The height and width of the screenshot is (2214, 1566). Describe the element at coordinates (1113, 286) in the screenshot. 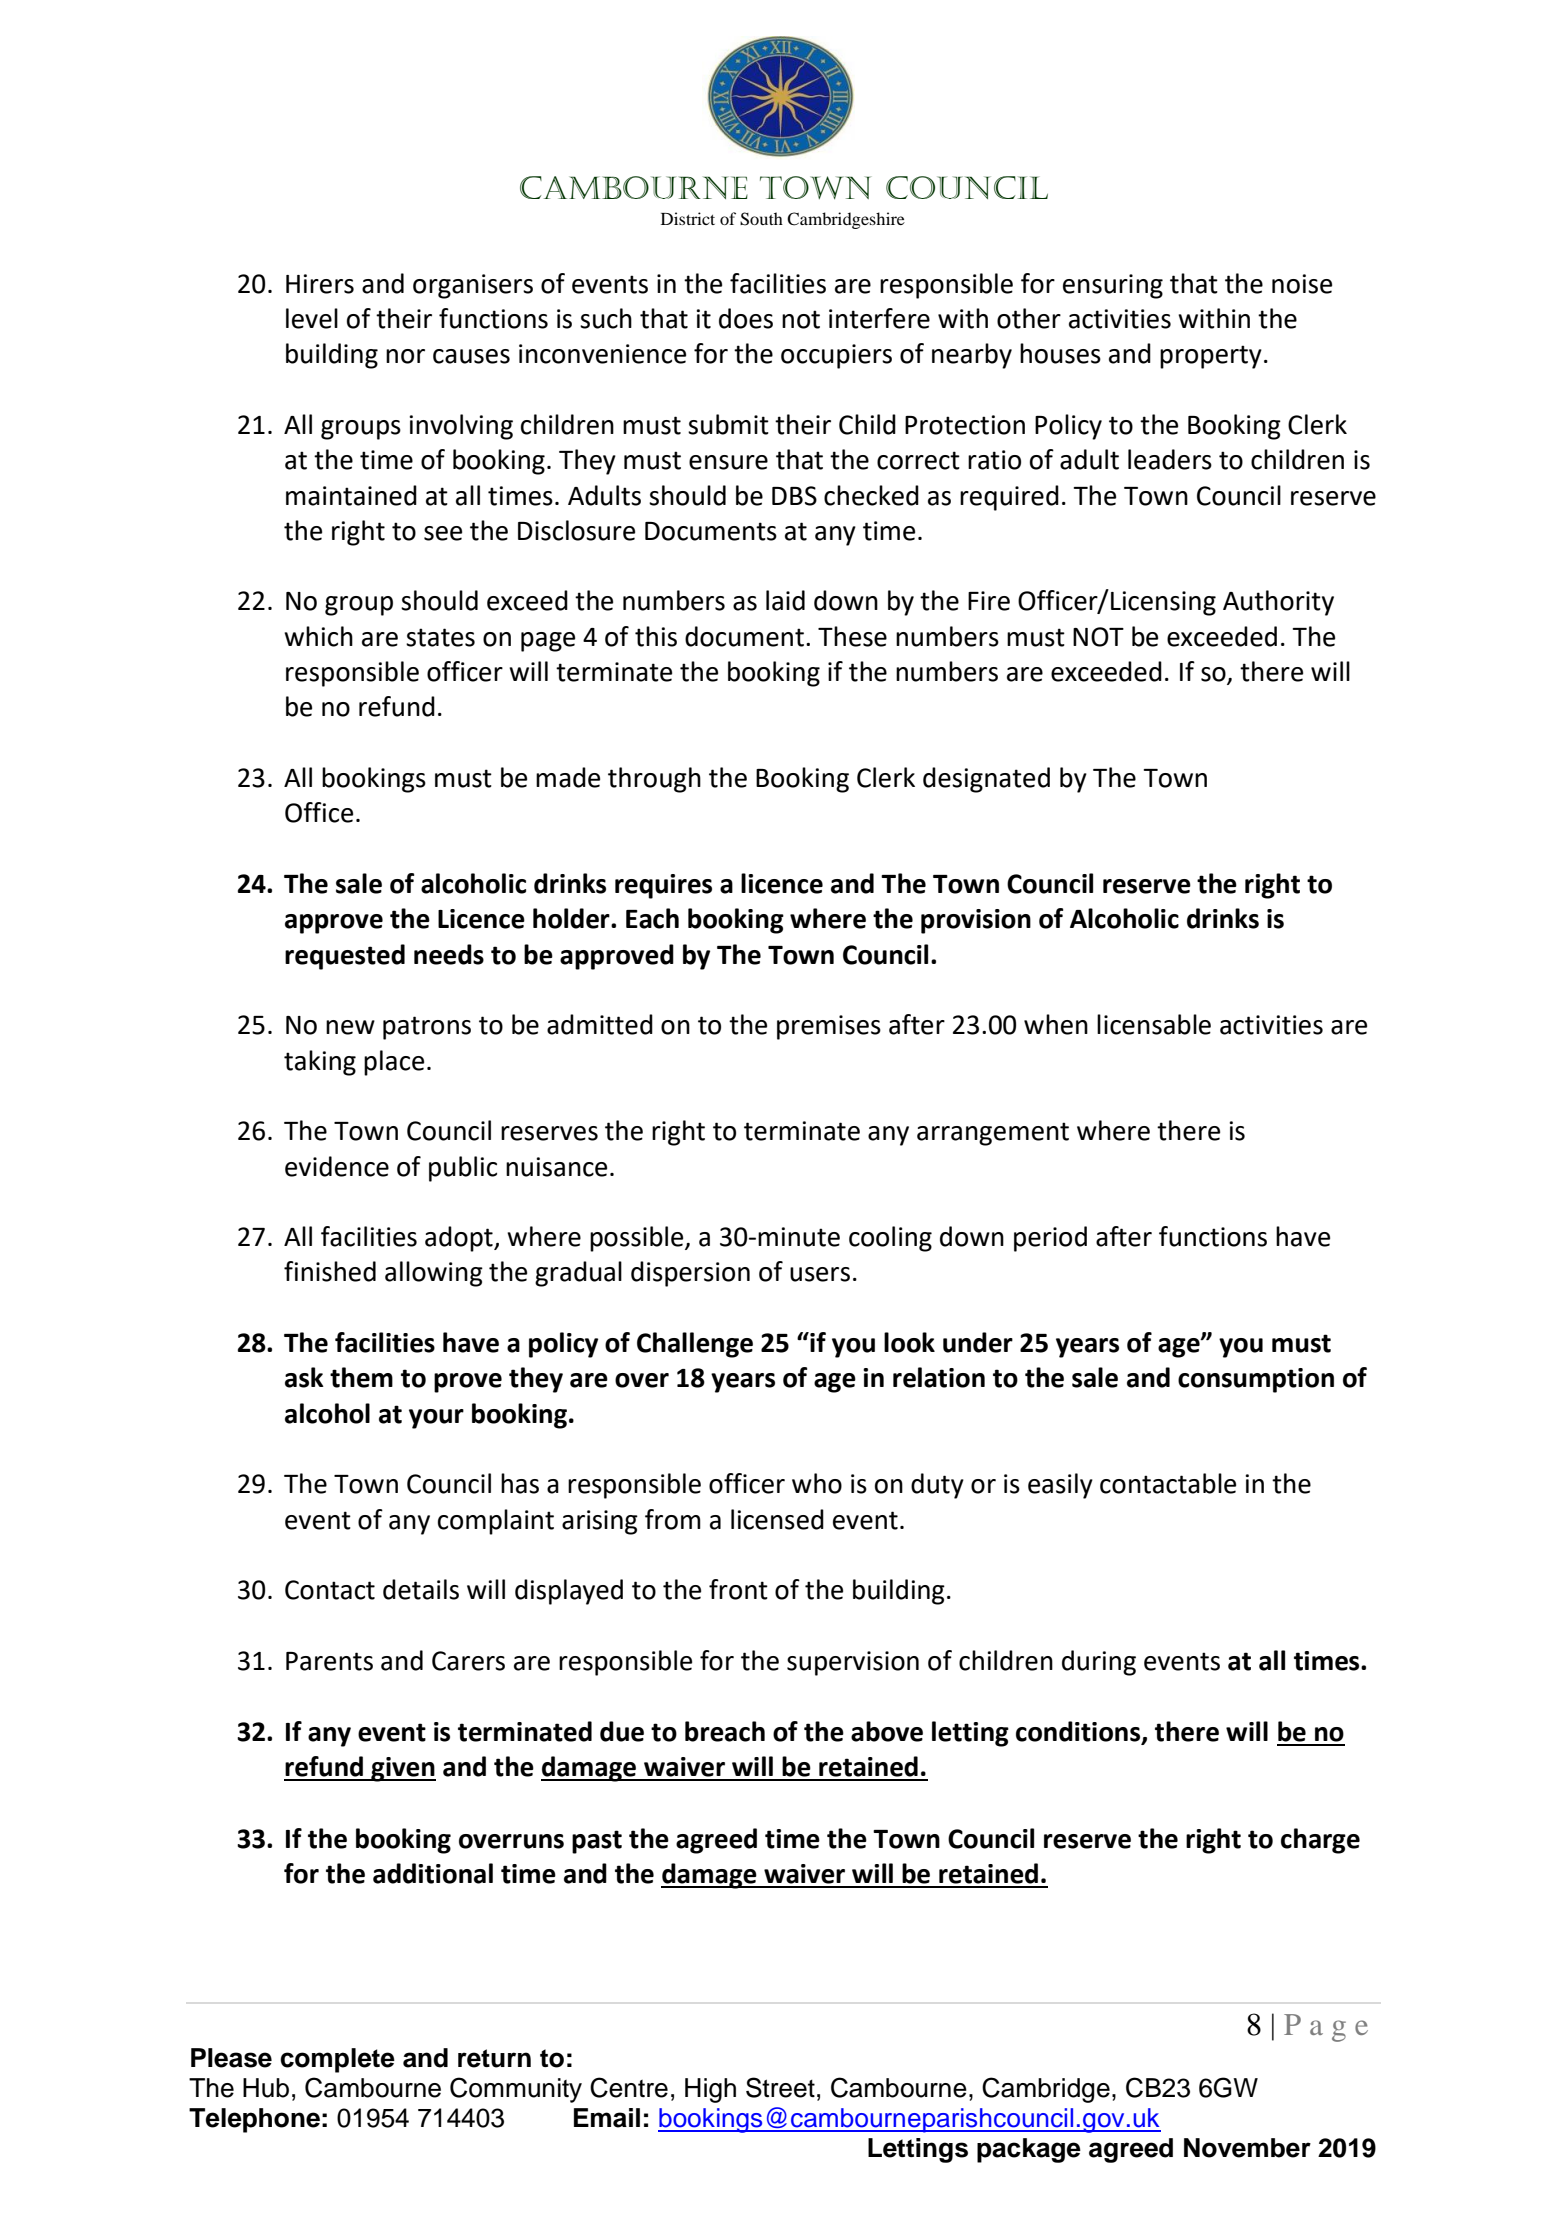

I see `ensuring` at that location.
